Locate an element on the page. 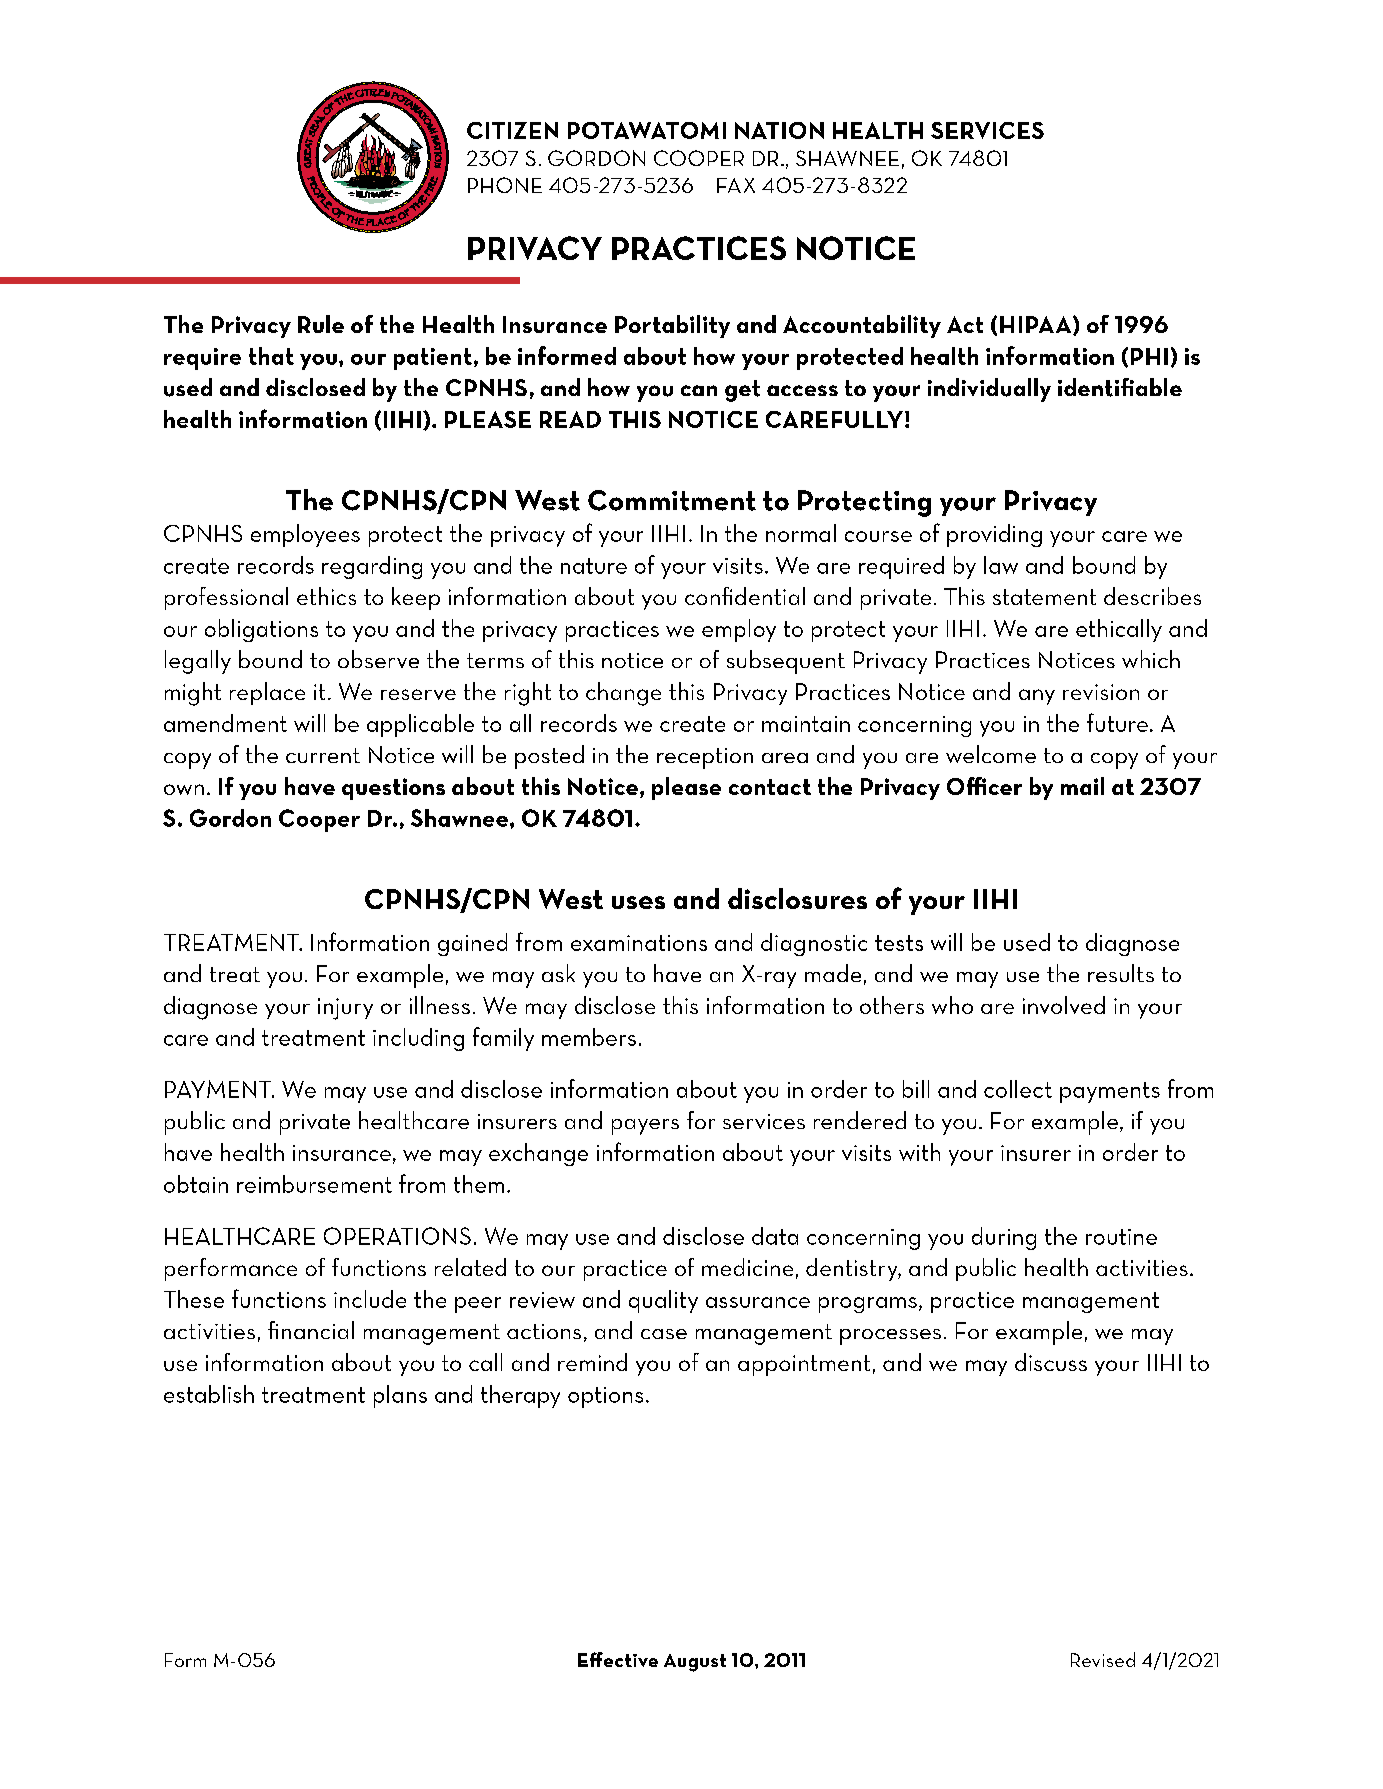 This page has height=1789, width=1383. Commitment is located at coordinates (672, 500).
